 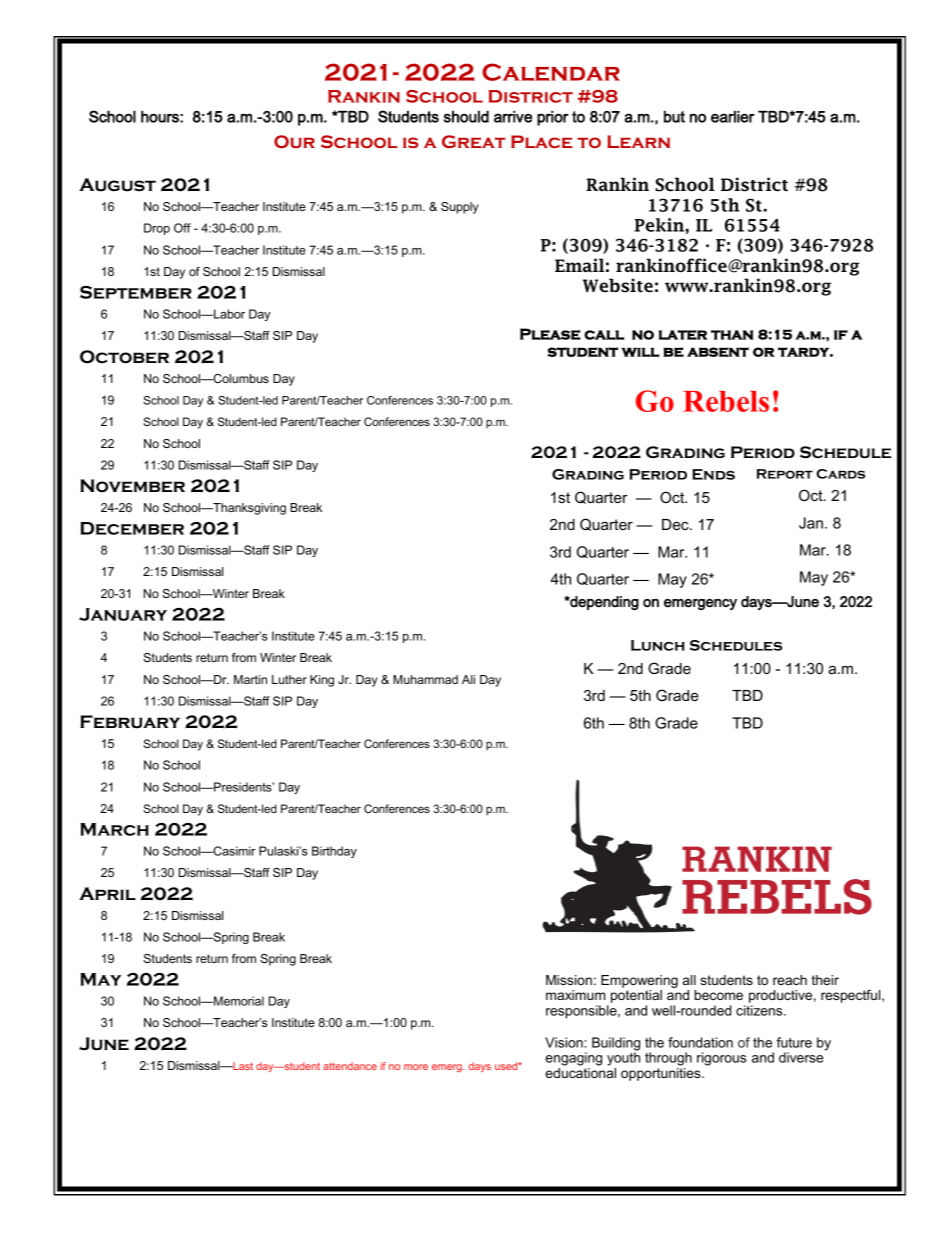 I want to click on Great, so click(x=473, y=141).
